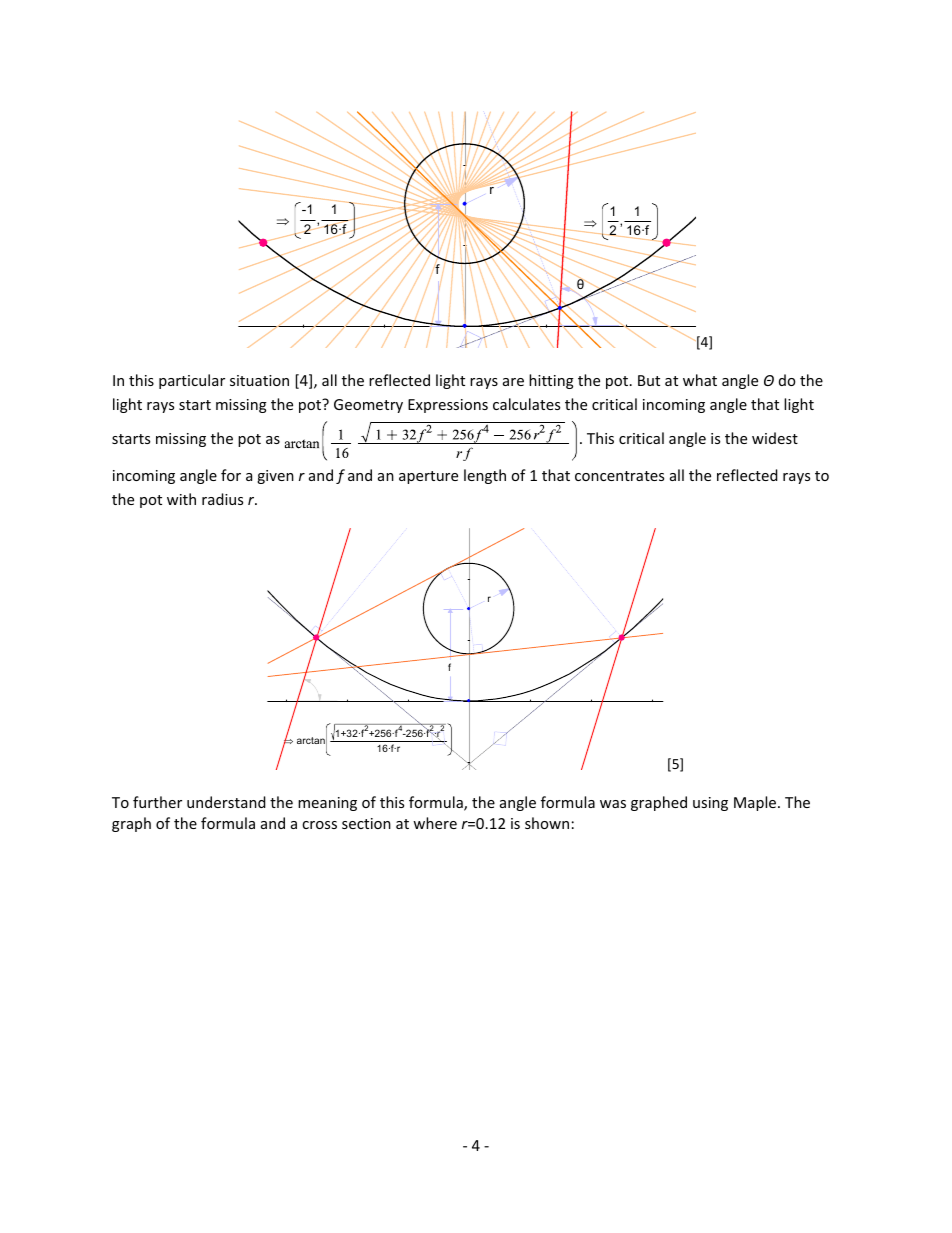 The width and height of the image is (952, 1233). Describe the element at coordinates (700, 380) in the image. I see `what` at that location.
